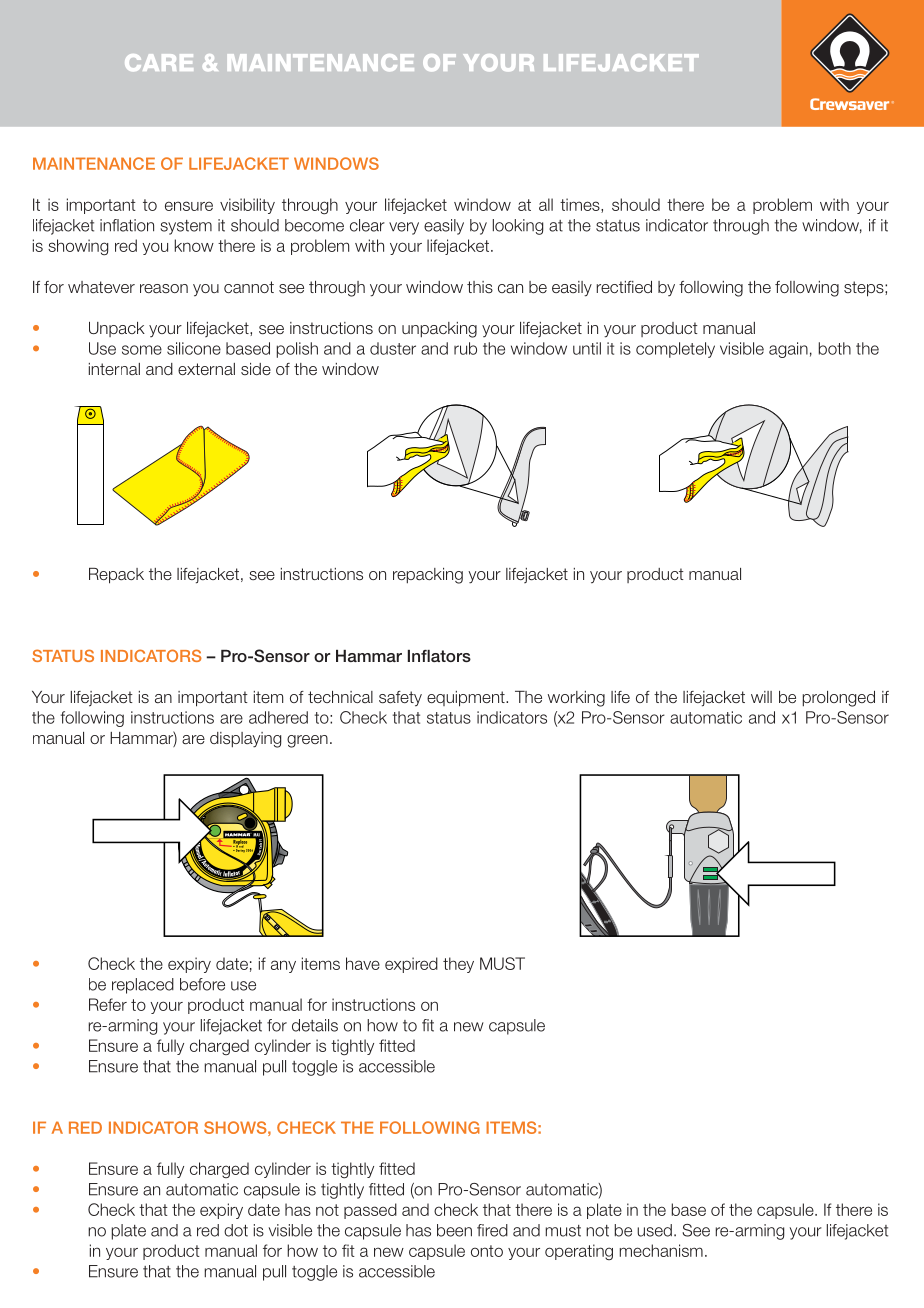 Image resolution: width=924 pixels, height=1308 pixels. What do you see at coordinates (546, 204) in the document?
I see `all` at bounding box center [546, 204].
